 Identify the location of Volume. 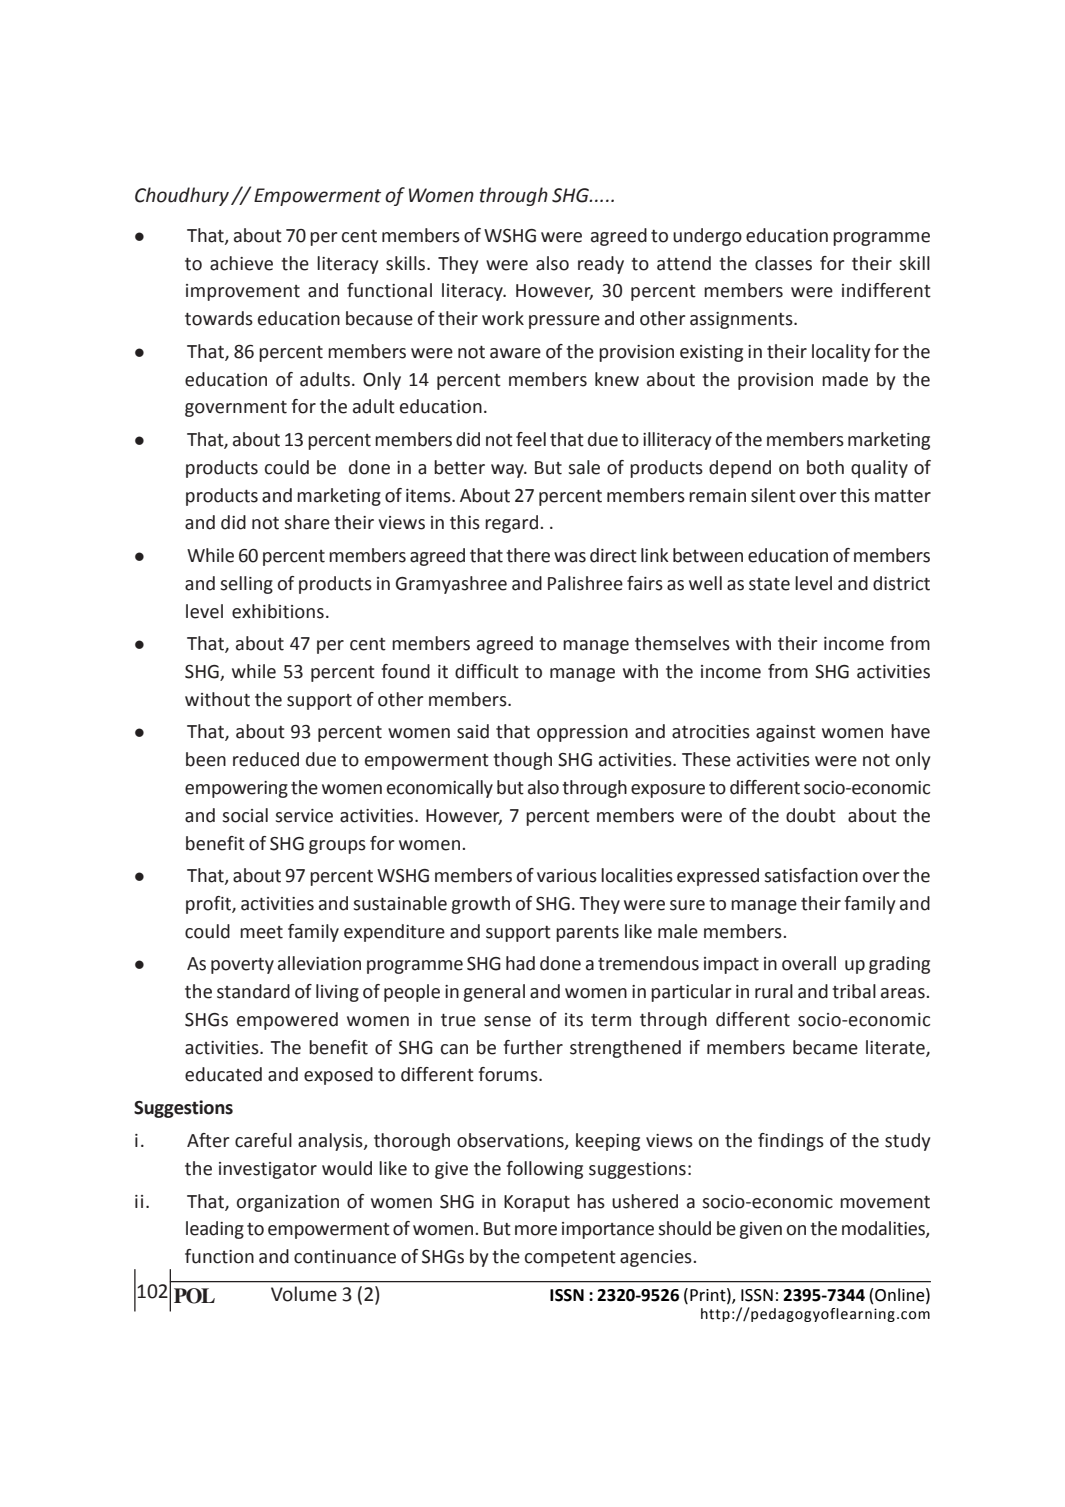
(304, 1294).
